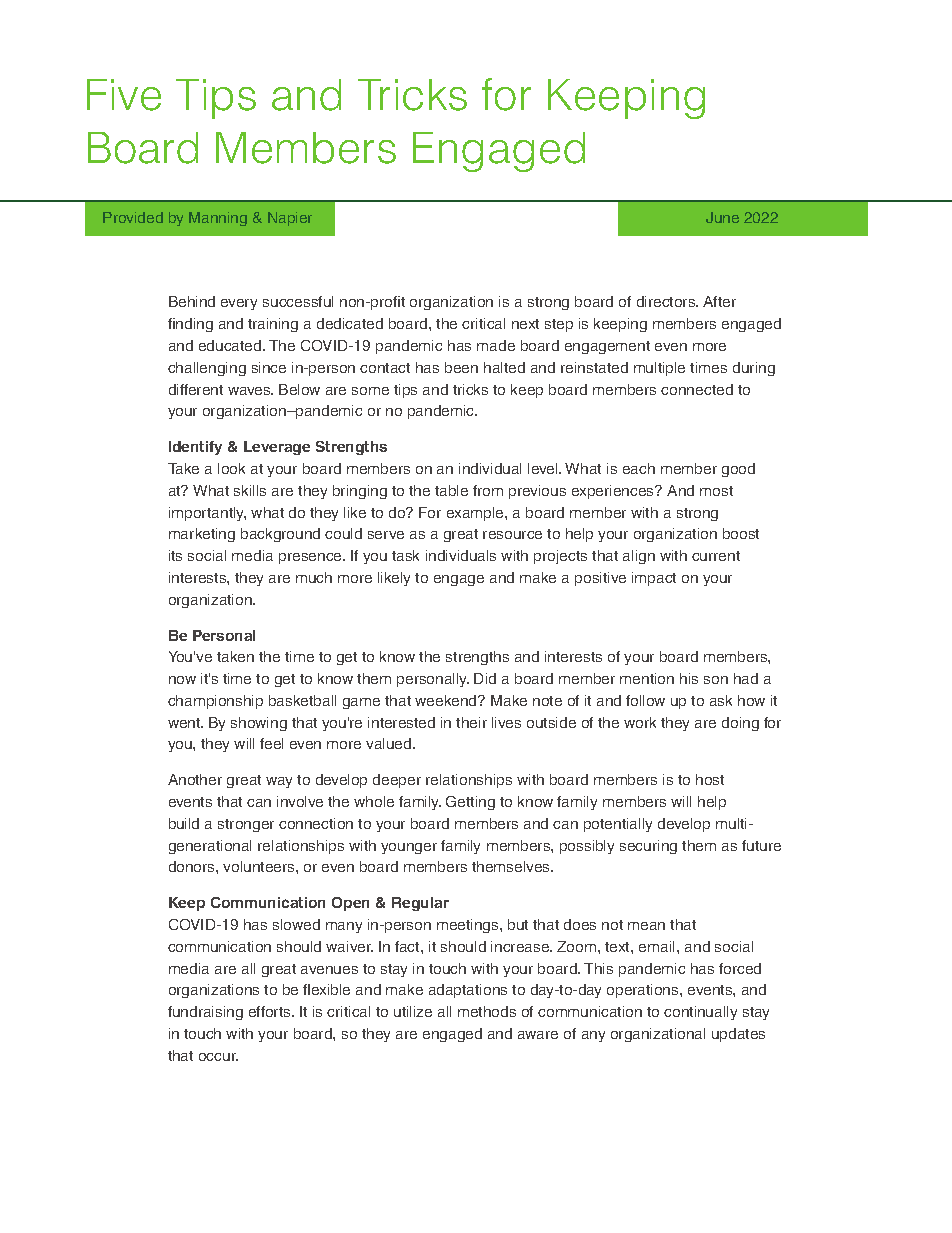 The height and width of the screenshot is (1233, 952). Describe the element at coordinates (124, 95) in the screenshot. I see `Five` at that location.
